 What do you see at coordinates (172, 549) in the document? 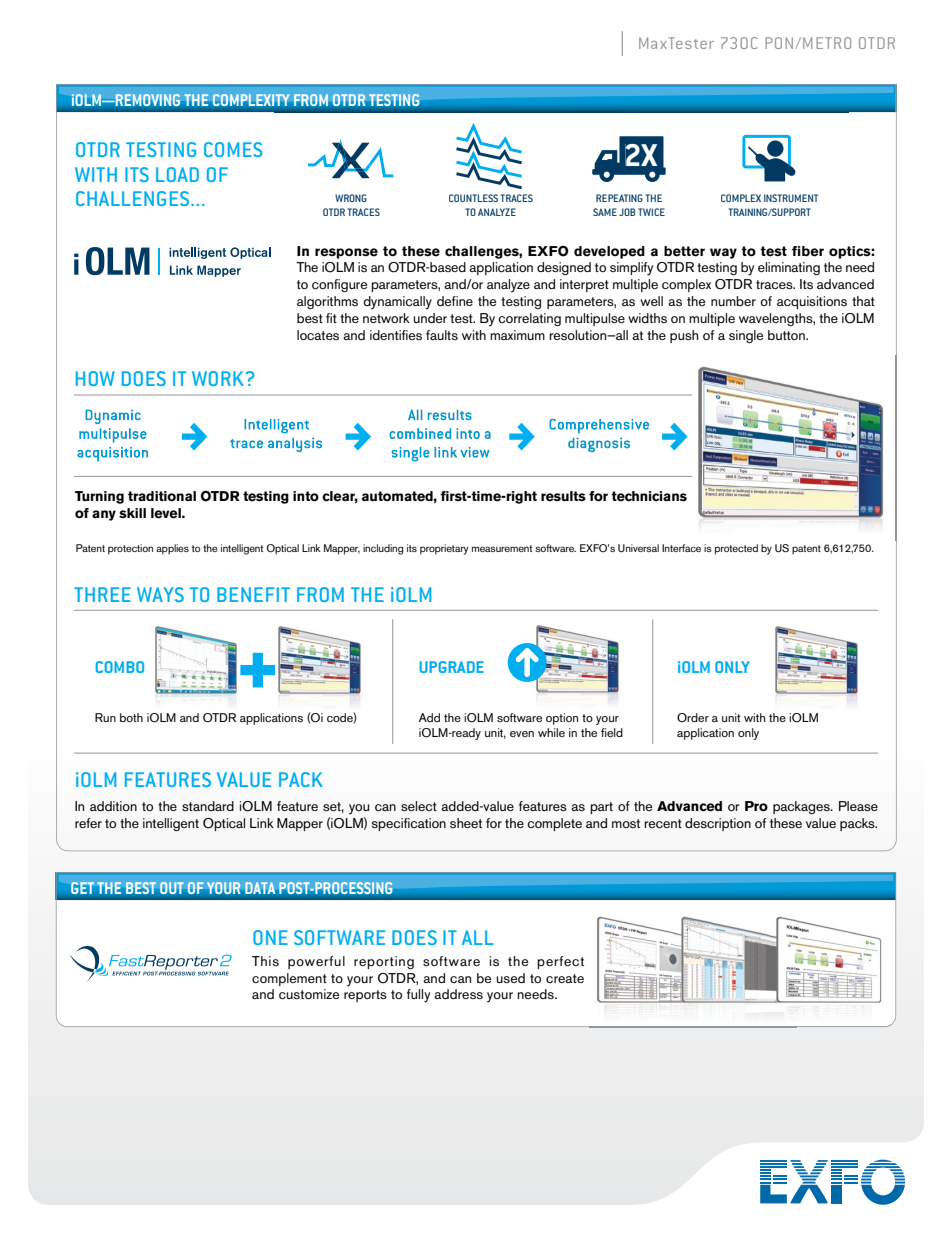
I see `applies` at bounding box center [172, 549].
